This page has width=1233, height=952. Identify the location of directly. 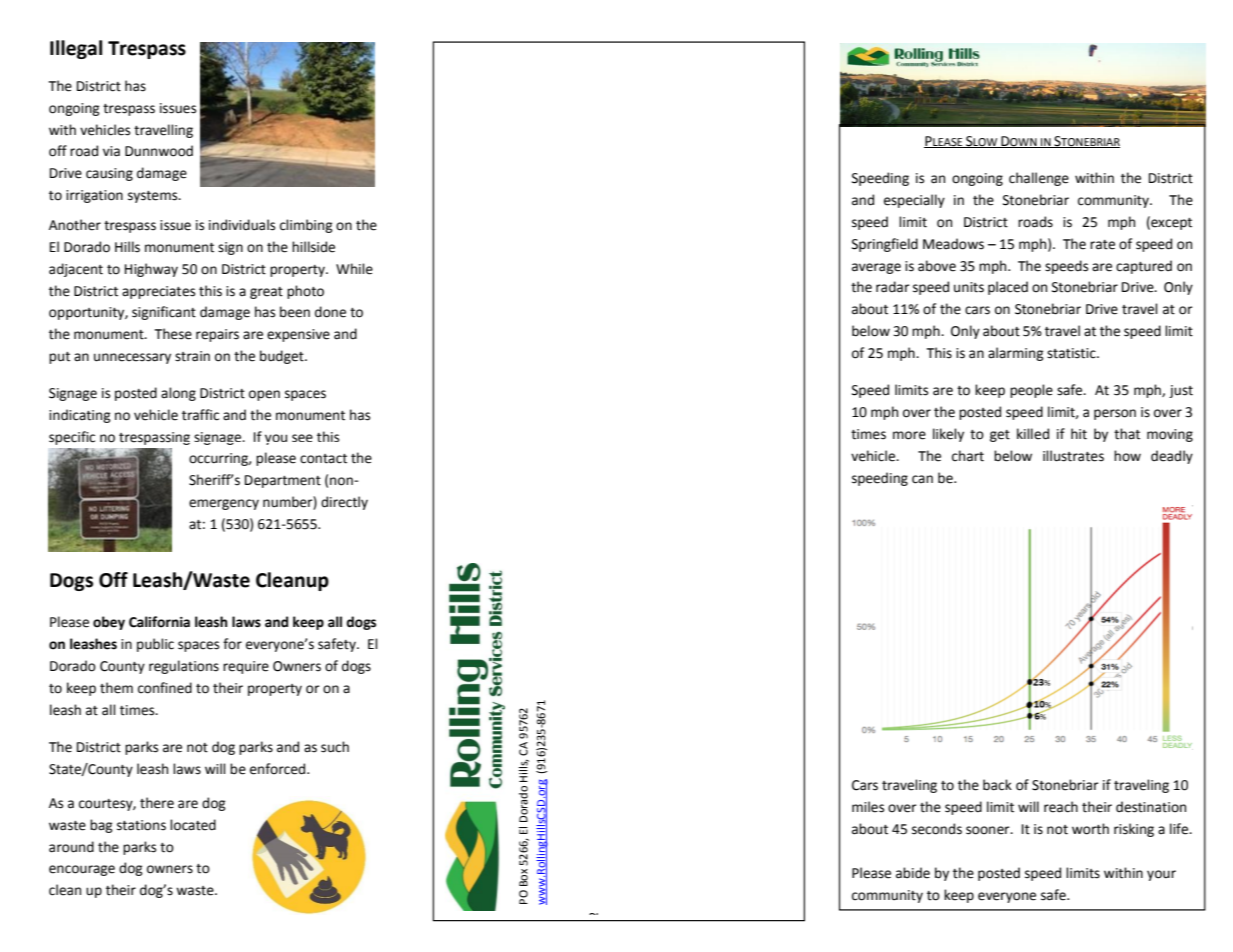
(344, 503).
